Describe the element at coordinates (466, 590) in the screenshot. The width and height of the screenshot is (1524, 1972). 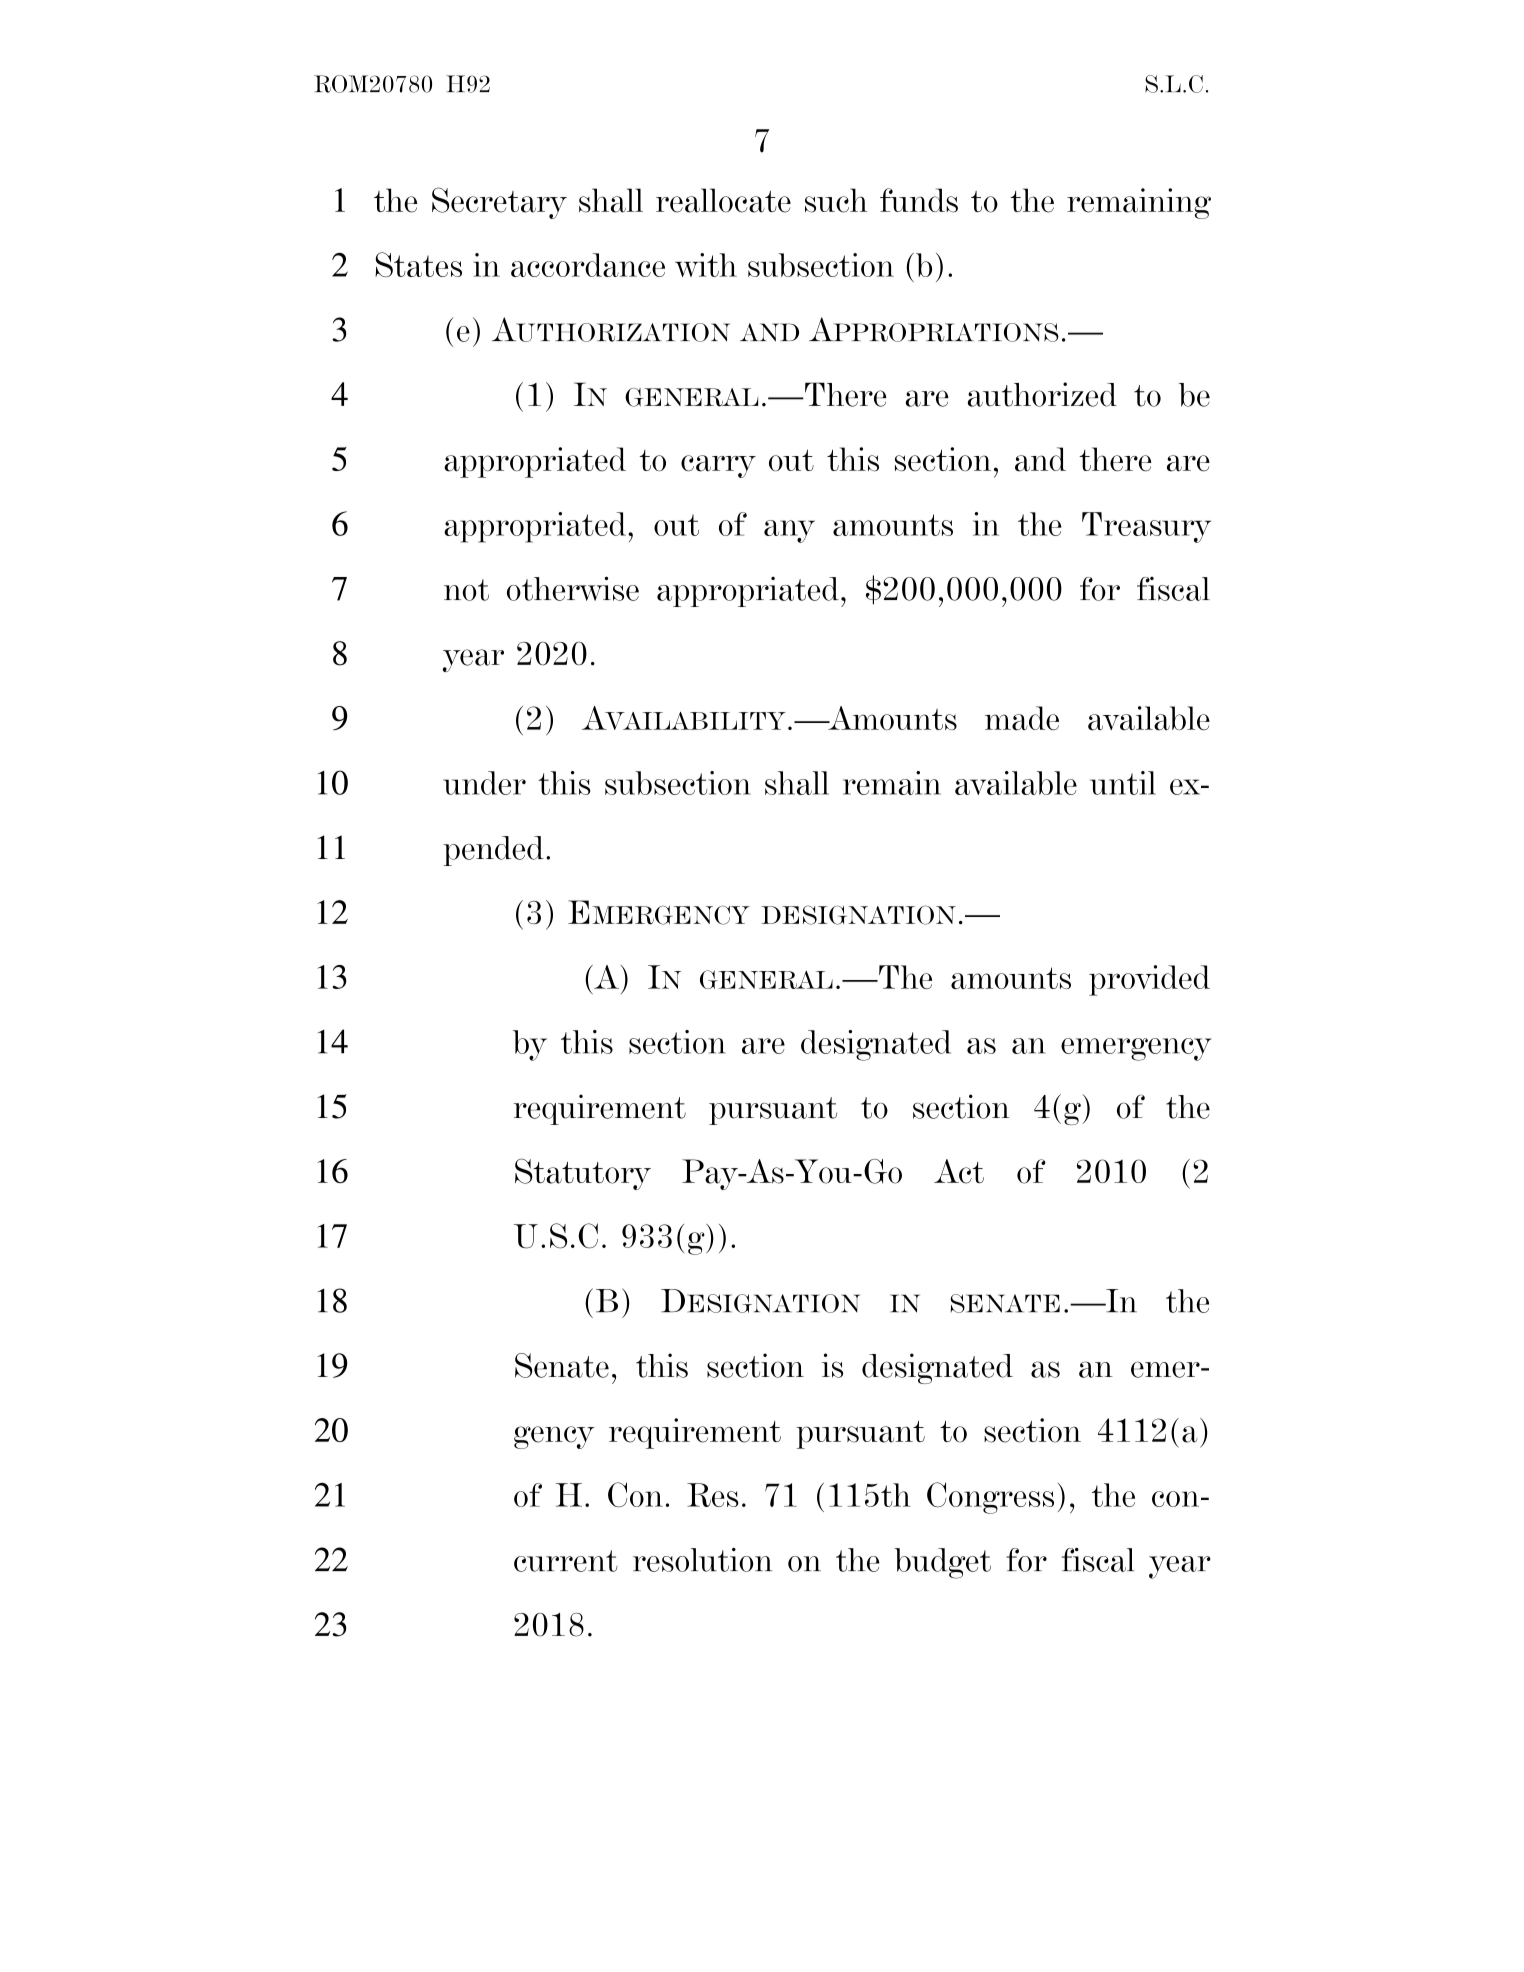
I see `not` at that location.
